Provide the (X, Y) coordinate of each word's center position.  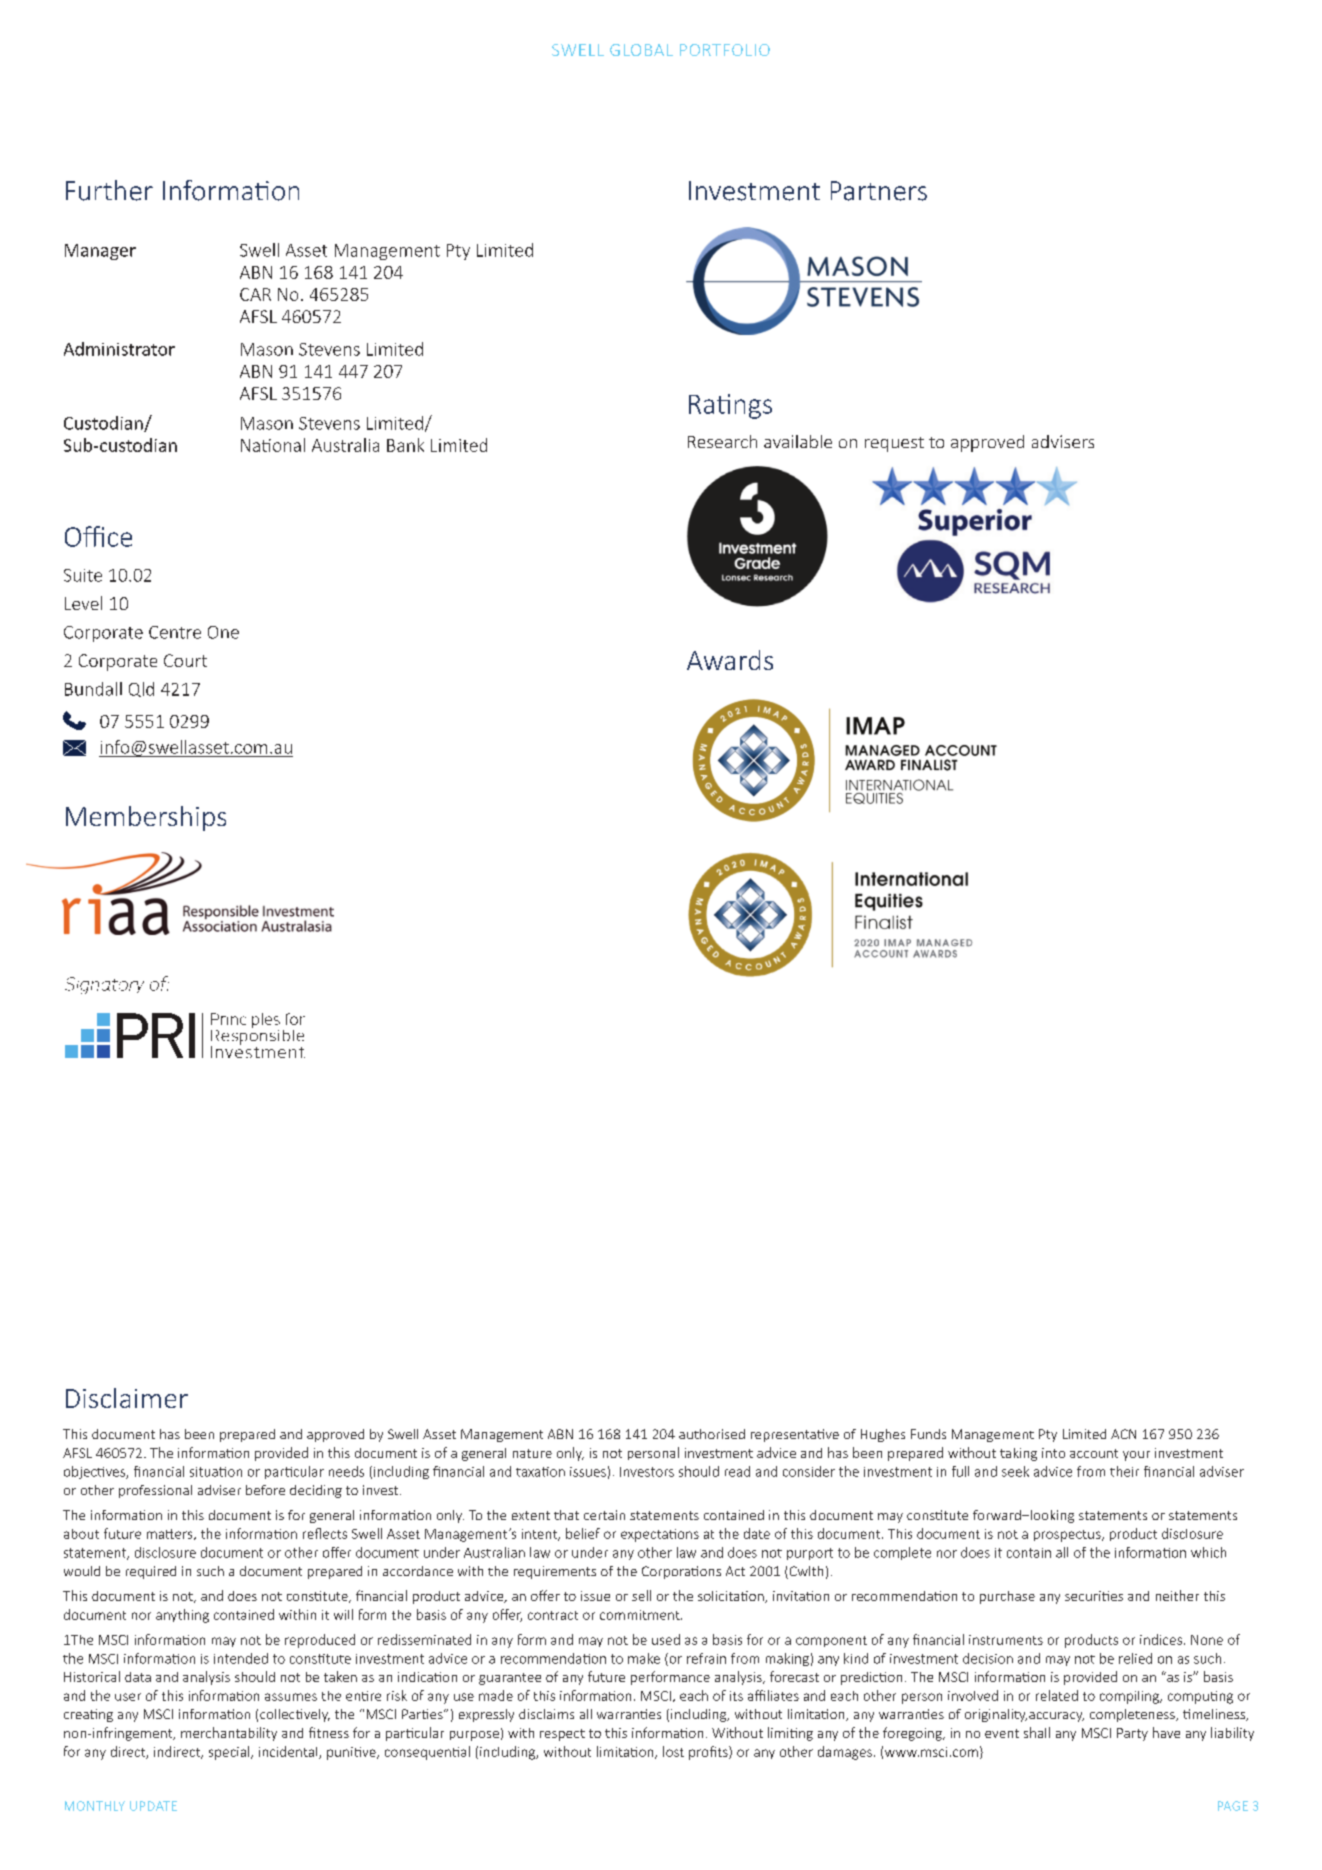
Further (109, 190)
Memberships (146, 818)
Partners (879, 191)
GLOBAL (641, 50)
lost (673, 1751)
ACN (1123, 1434)
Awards (730, 660)
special (230, 1753)
